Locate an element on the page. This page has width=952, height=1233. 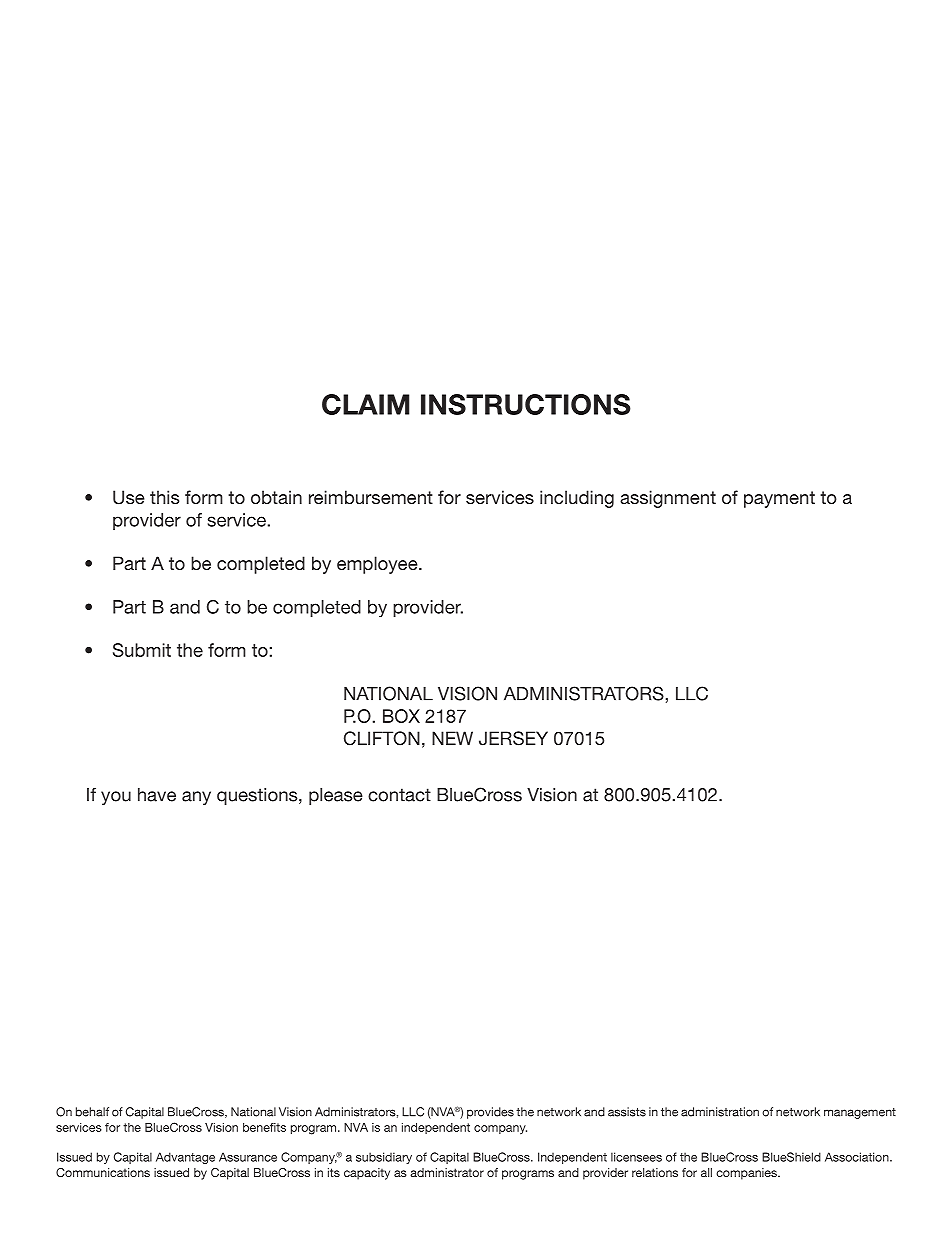
Advantage is located at coordinates (185, 1158).
